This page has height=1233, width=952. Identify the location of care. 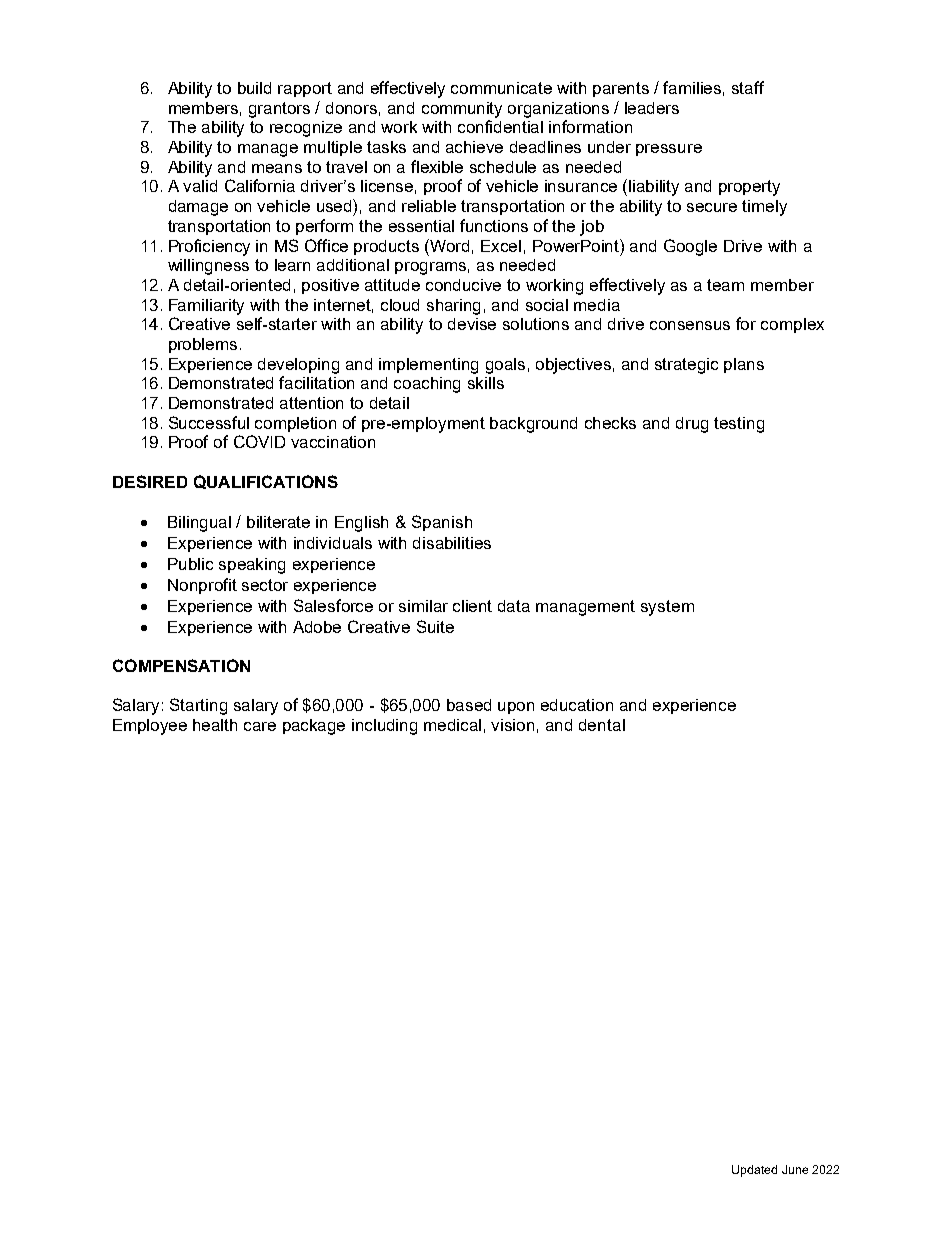
(260, 726).
